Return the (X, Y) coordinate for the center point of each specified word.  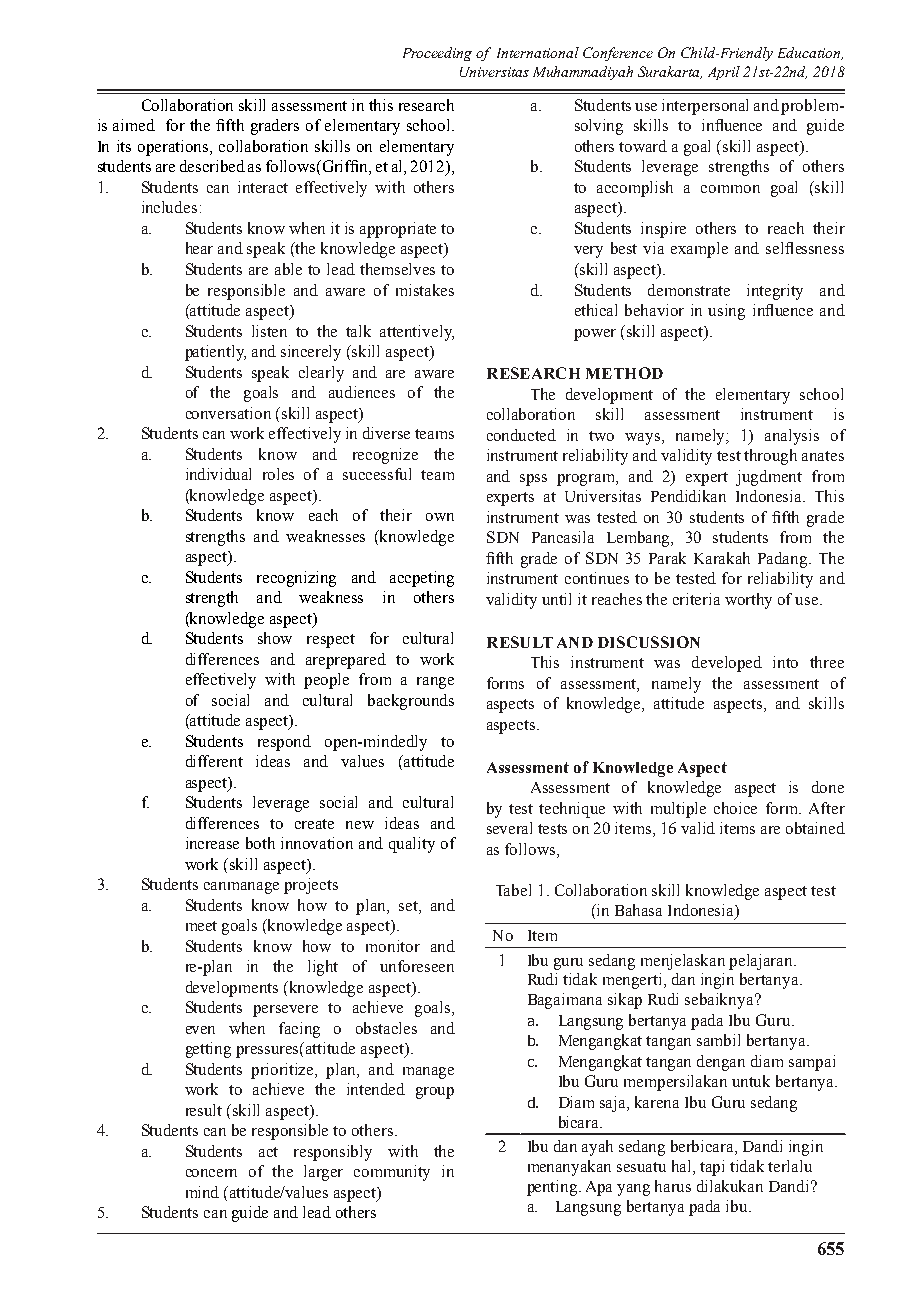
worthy (748, 601)
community (392, 1173)
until (556, 599)
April (724, 73)
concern (211, 1173)
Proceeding (437, 54)
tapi (712, 1168)
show (275, 638)
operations (174, 148)
